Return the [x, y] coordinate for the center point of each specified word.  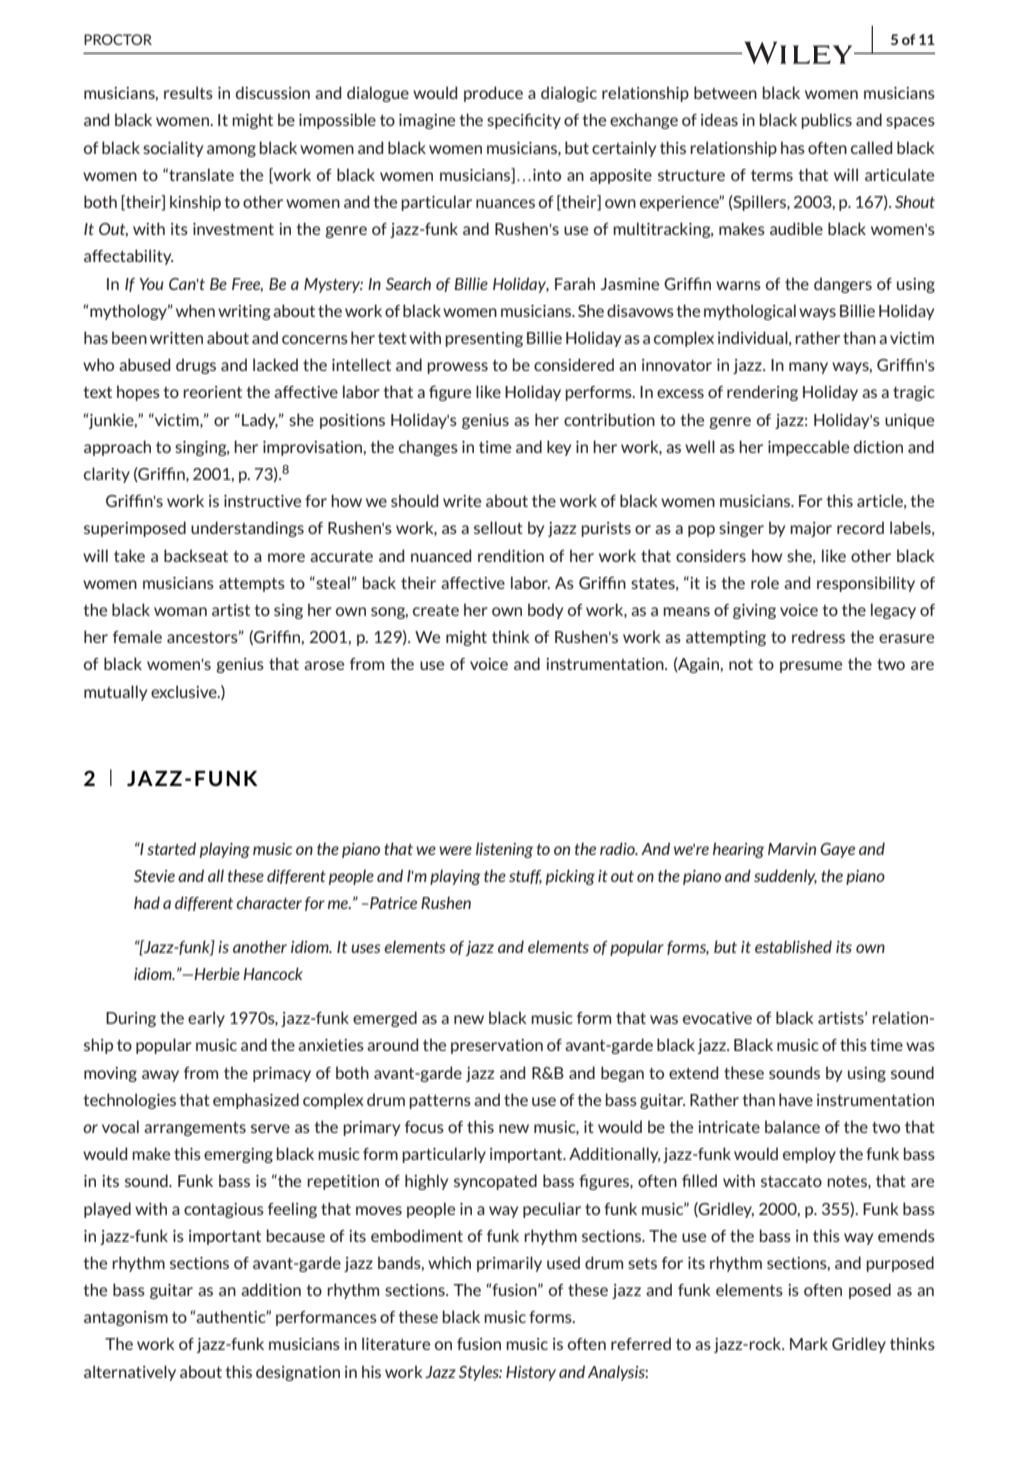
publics [826, 121]
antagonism [126, 1318]
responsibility [866, 584]
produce [493, 94]
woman [180, 611]
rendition [511, 555]
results [188, 92]
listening [504, 850]
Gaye [837, 850]
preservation [497, 1046]
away [160, 1076]
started [171, 848]
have [796, 1099]
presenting [484, 339]
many [808, 368]
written [176, 338]
